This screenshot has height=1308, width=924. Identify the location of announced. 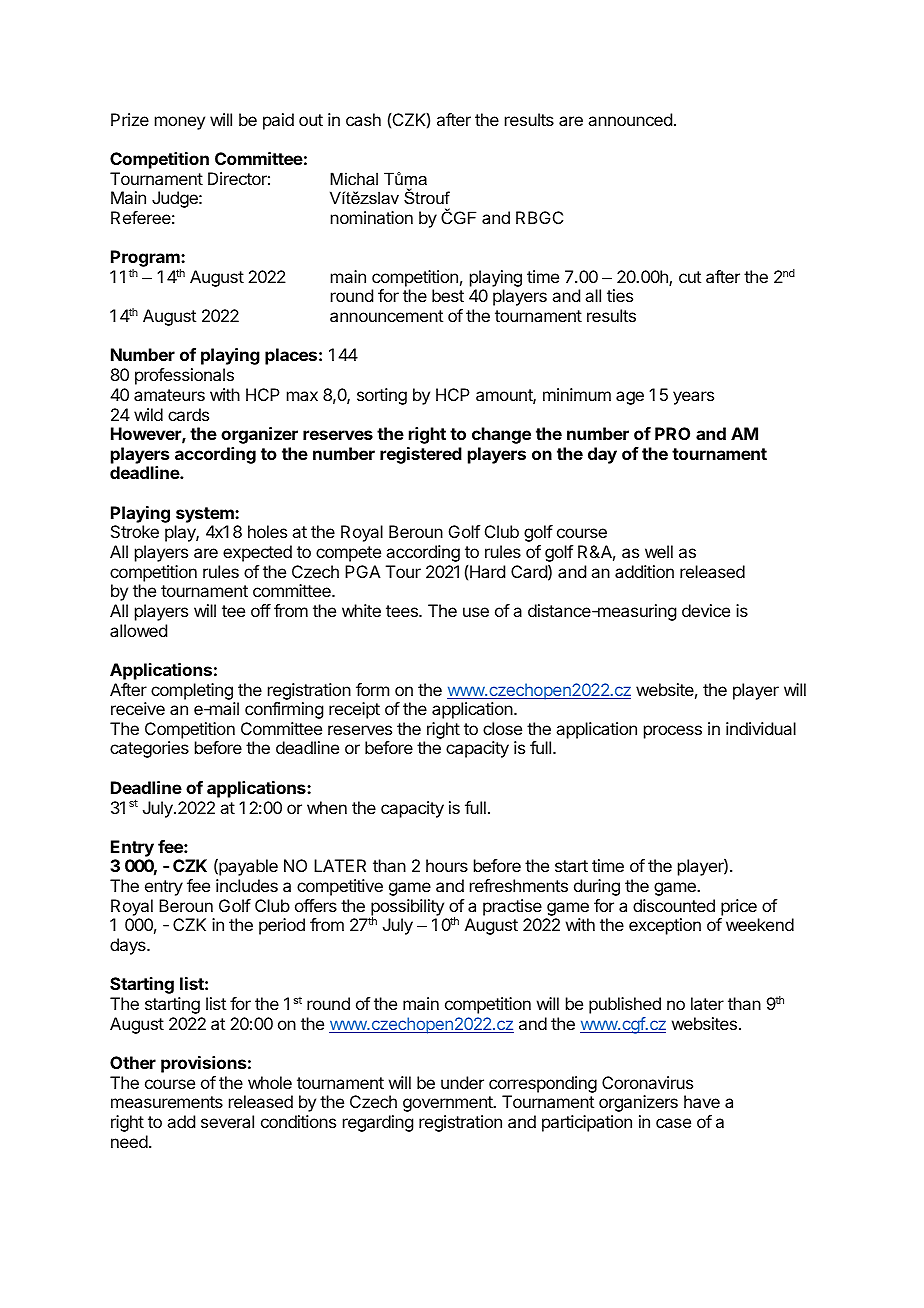
(630, 119).
